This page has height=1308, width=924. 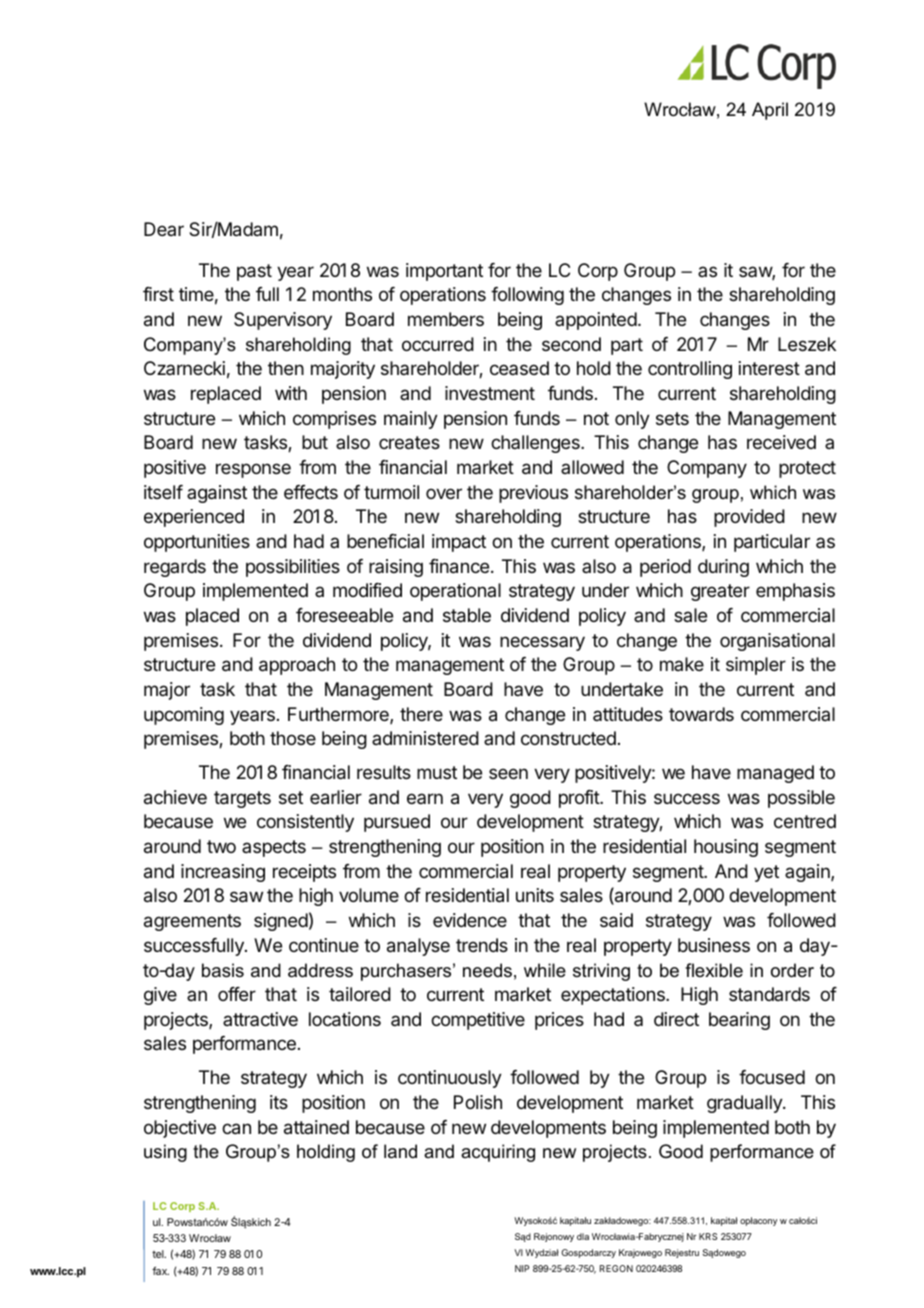 I want to click on managed, so click(x=775, y=774).
